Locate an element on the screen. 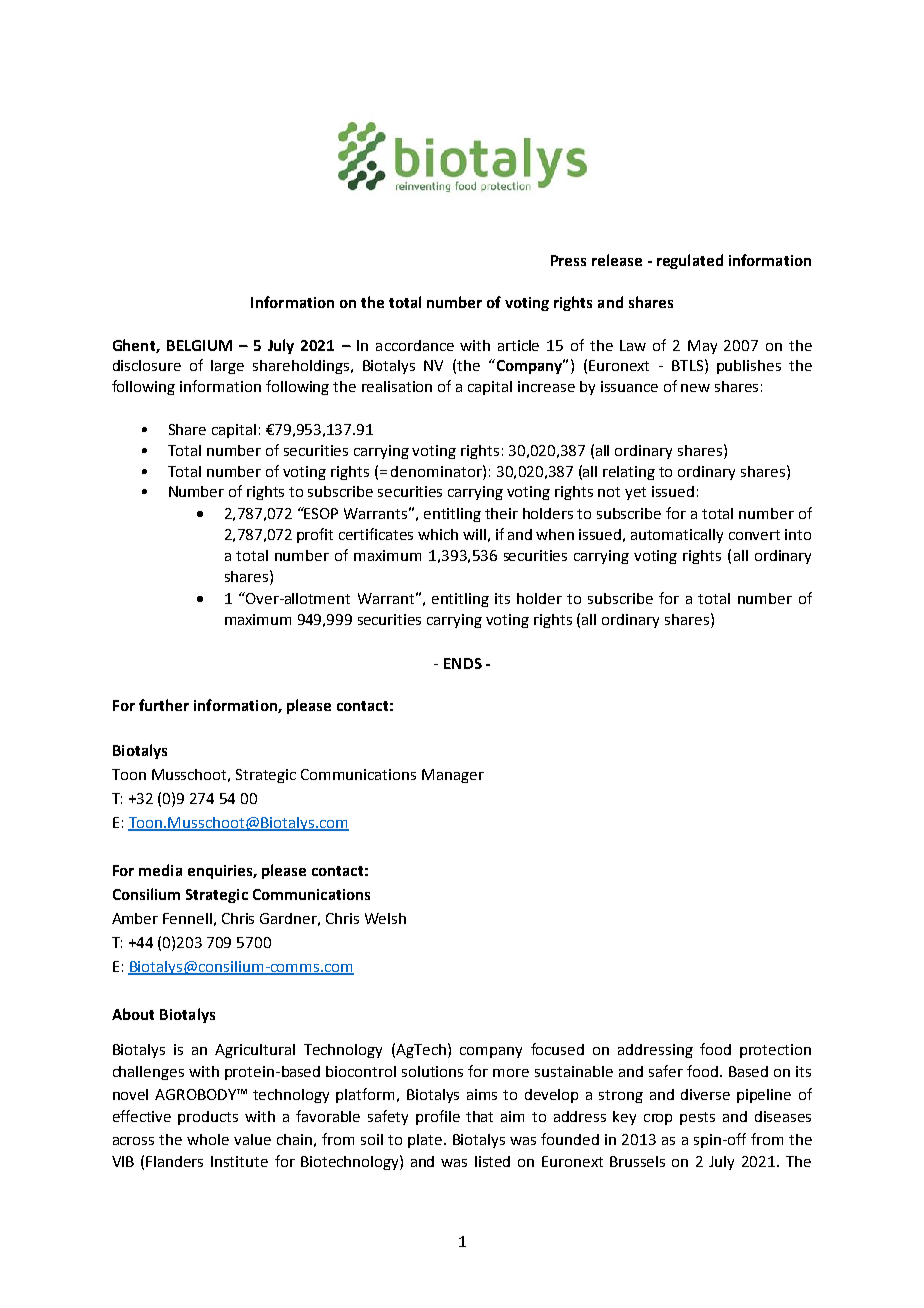 This screenshot has height=1308, width=924. media is located at coordinates (160, 870).
